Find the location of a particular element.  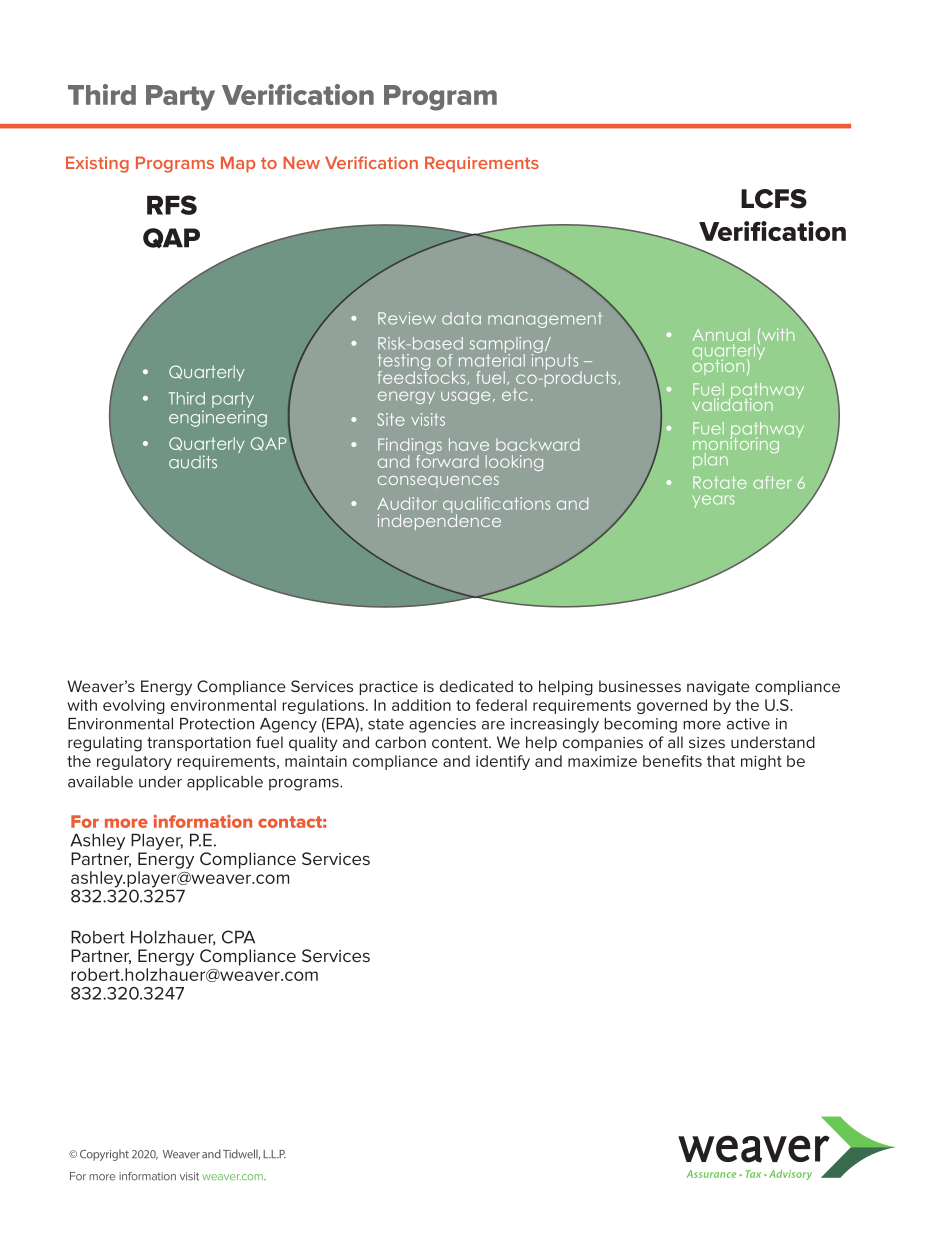

Annual is located at coordinates (720, 335).
